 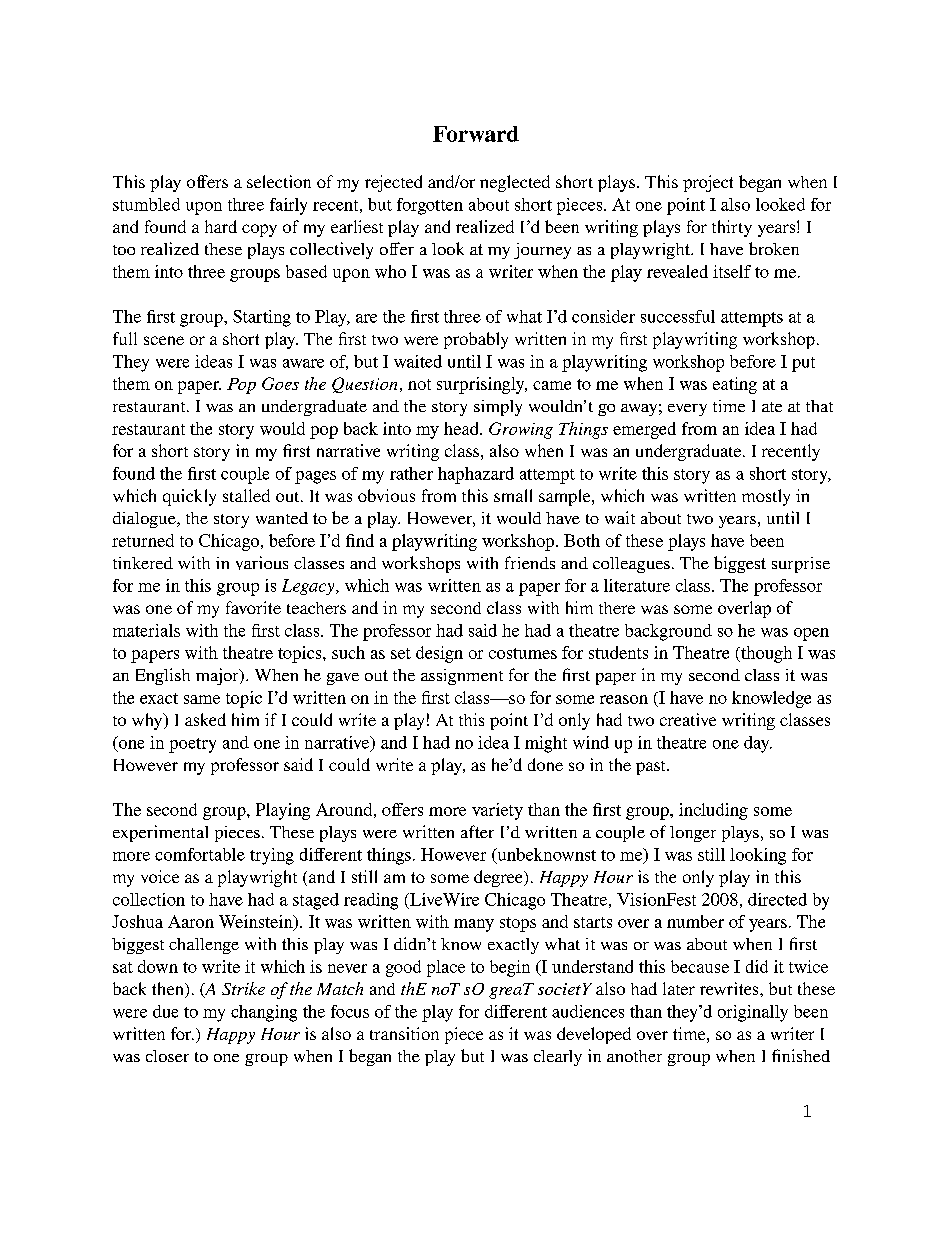 I want to click on friends, so click(x=530, y=562).
